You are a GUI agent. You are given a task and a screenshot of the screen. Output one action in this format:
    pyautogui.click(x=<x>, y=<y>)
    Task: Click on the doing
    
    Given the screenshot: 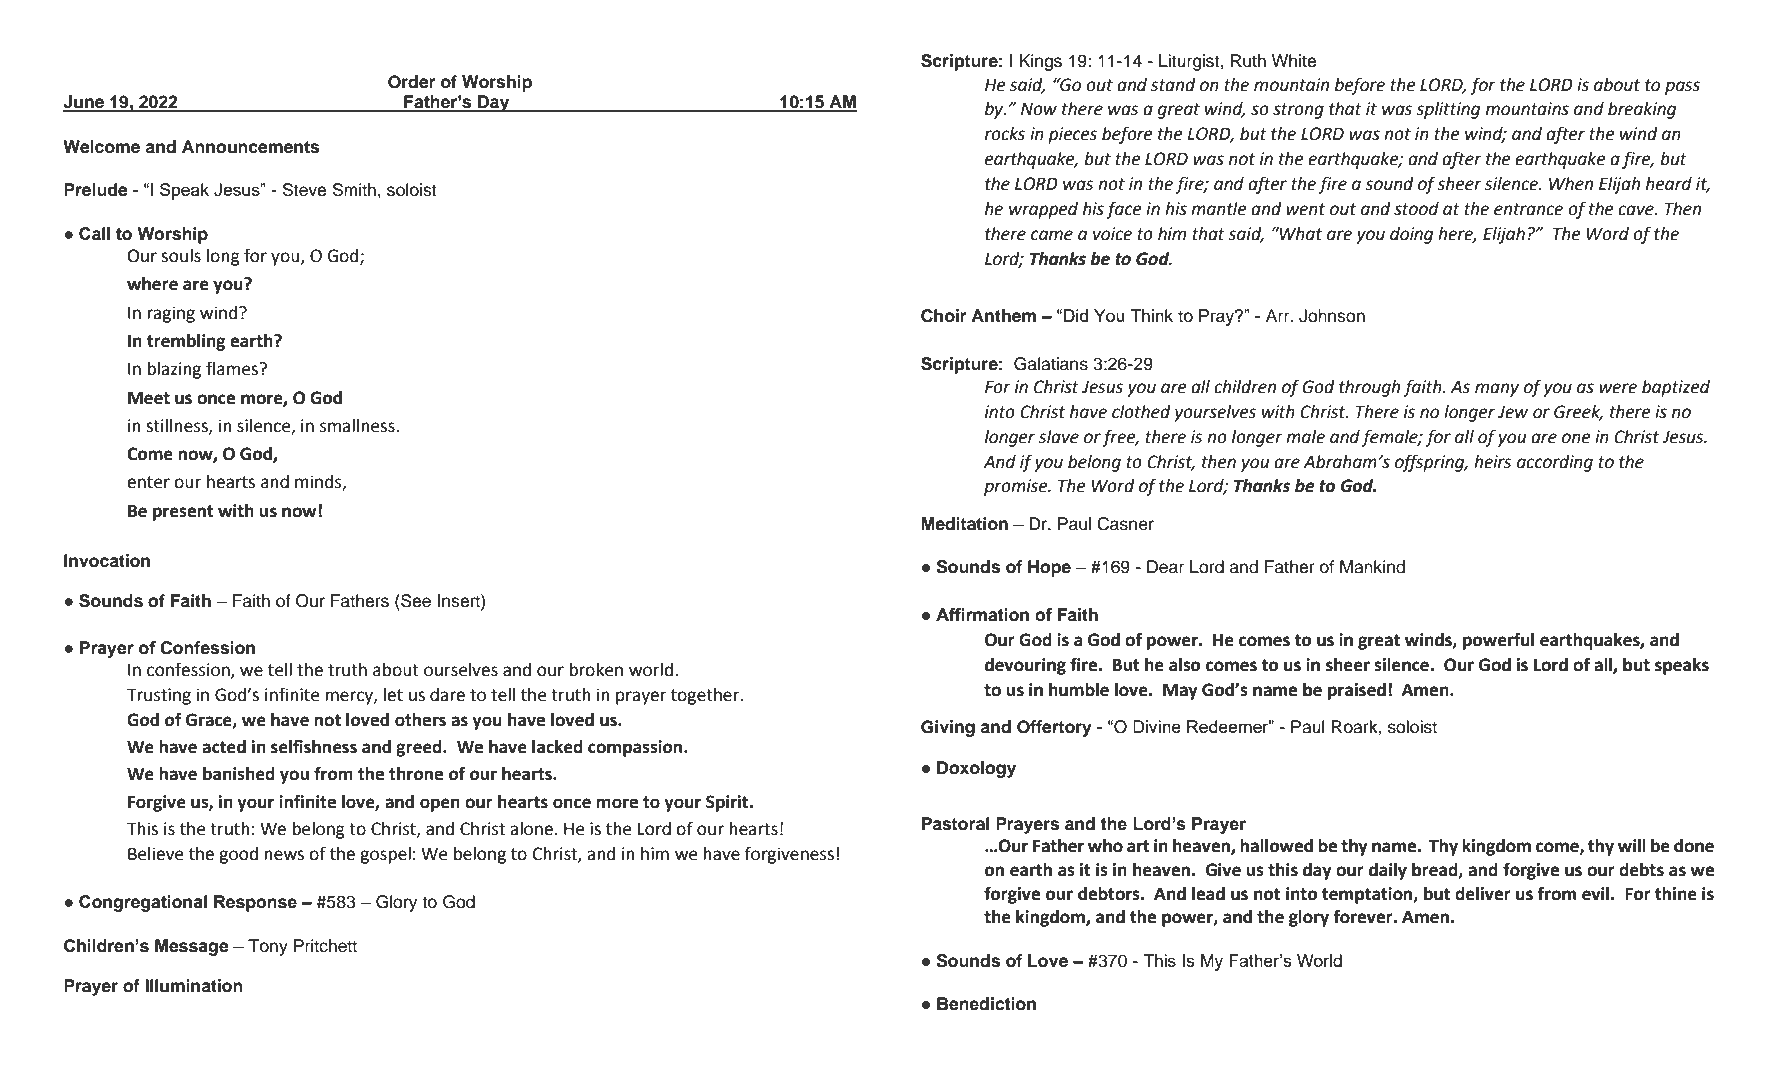 What is the action you would take?
    pyautogui.click(x=1411, y=235)
